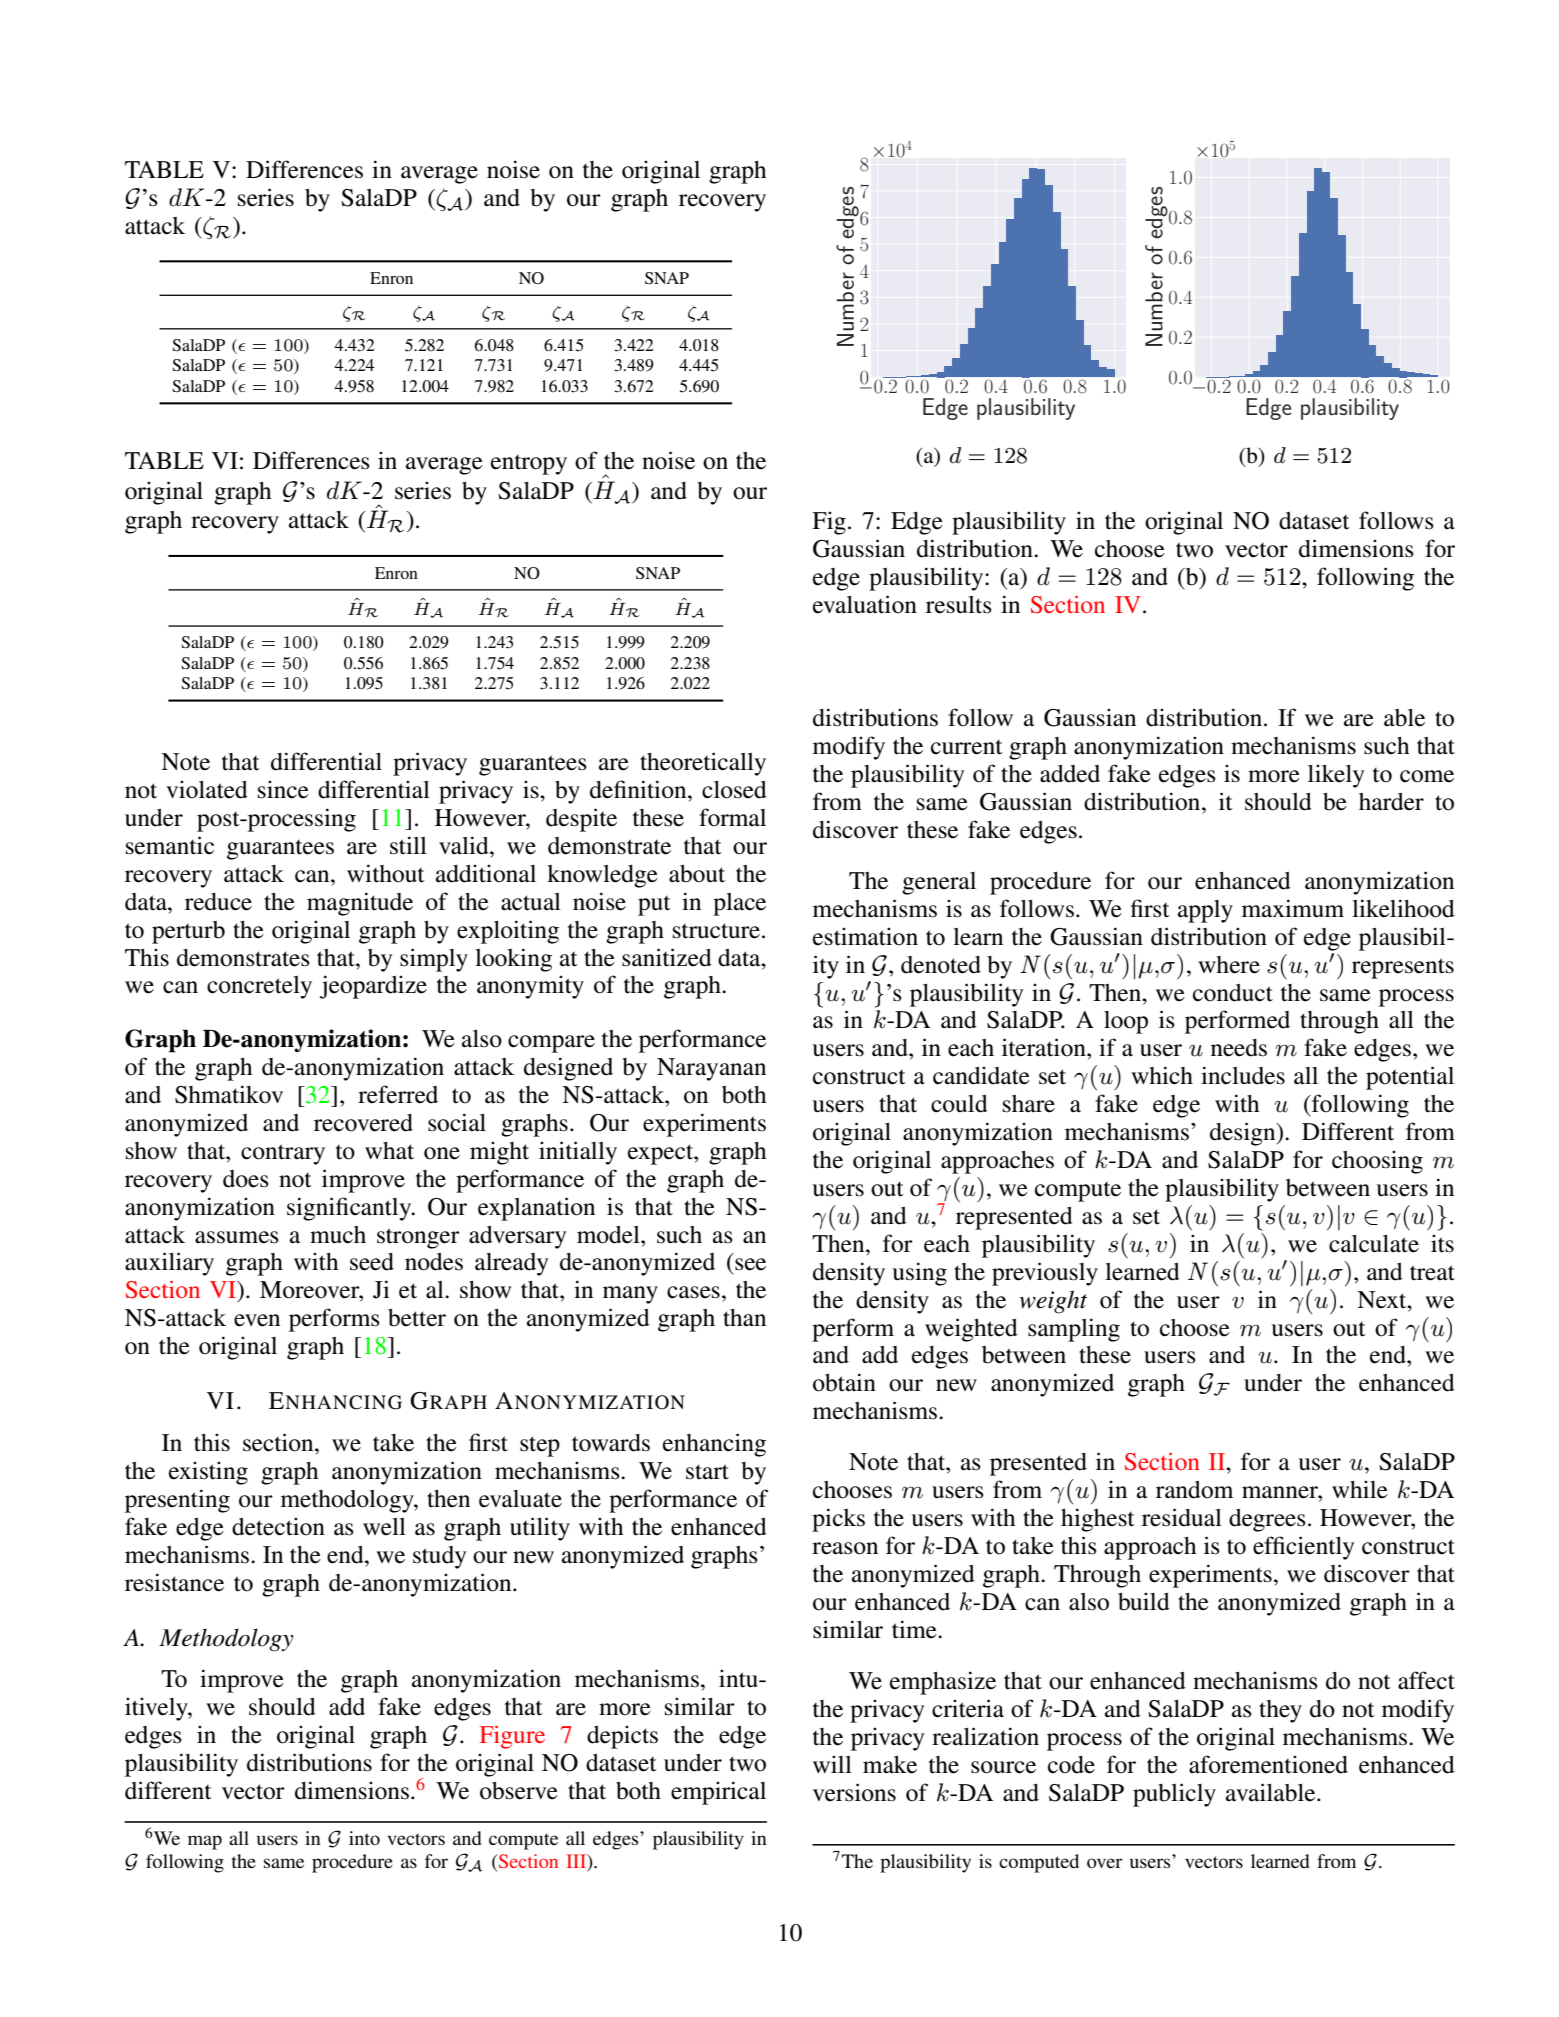 Image resolution: width=1559 pixels, height=2017 pixels. I want to click on entropy, so click(529, 465).
